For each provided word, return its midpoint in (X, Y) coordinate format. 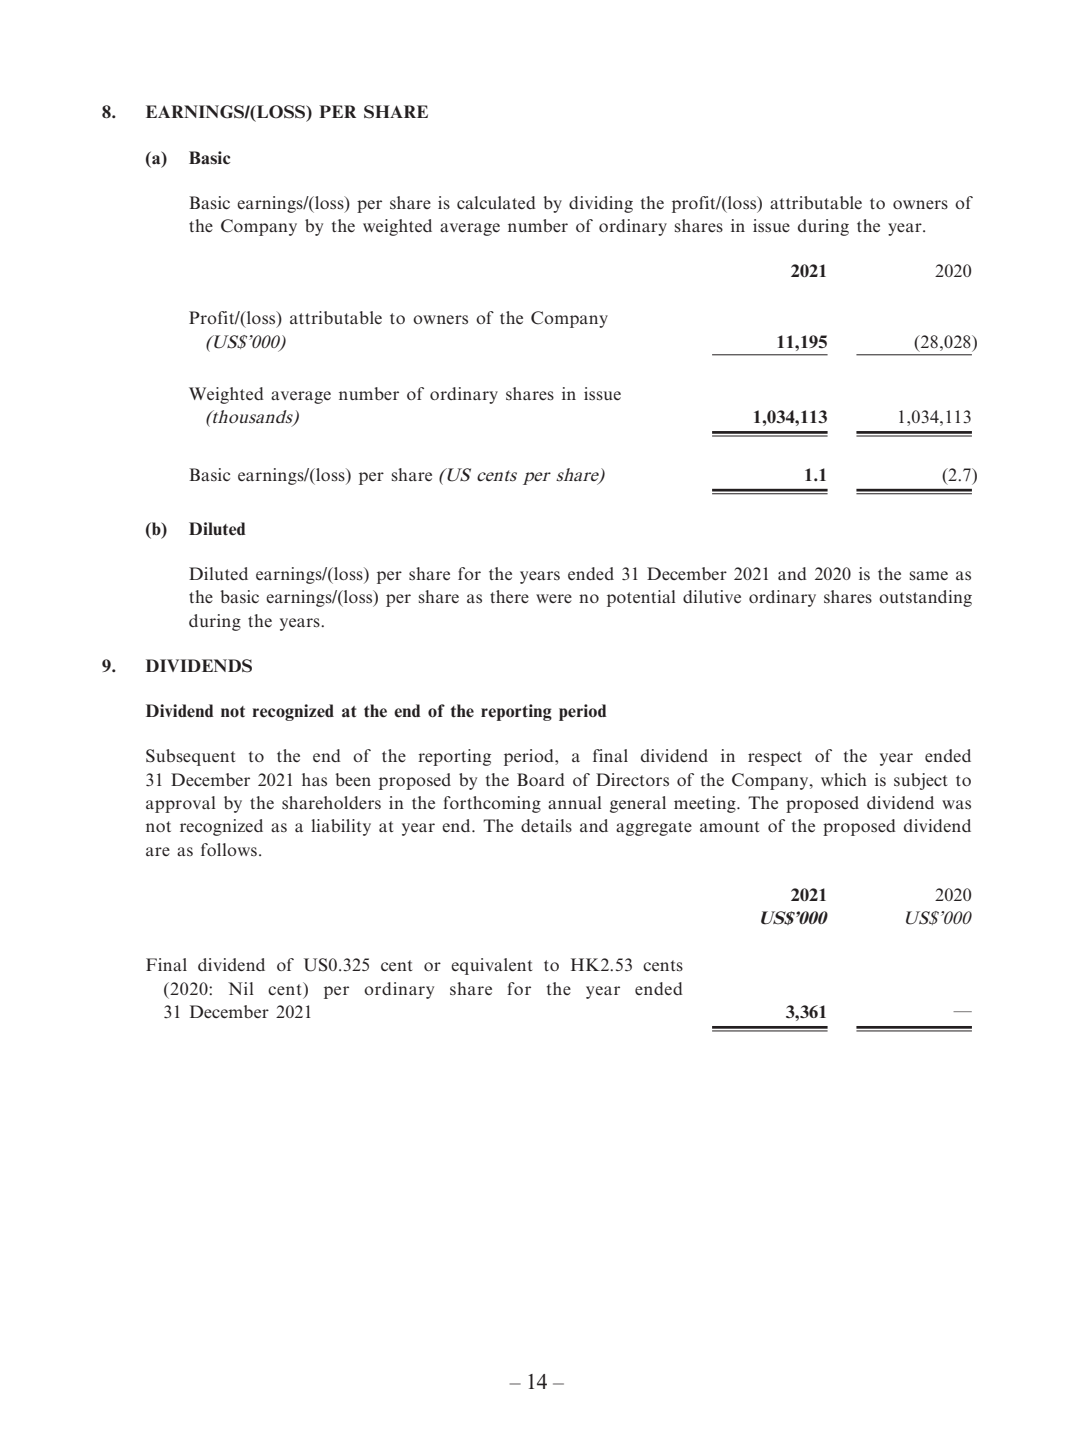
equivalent (491, 966)
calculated (496, 202)
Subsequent (190, 757)
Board (541, 779)
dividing (601, 204)
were (554, 598)
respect (775, 758)
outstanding (925, 598)
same (929, 576)
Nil (240, 988)
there (509, 596)
